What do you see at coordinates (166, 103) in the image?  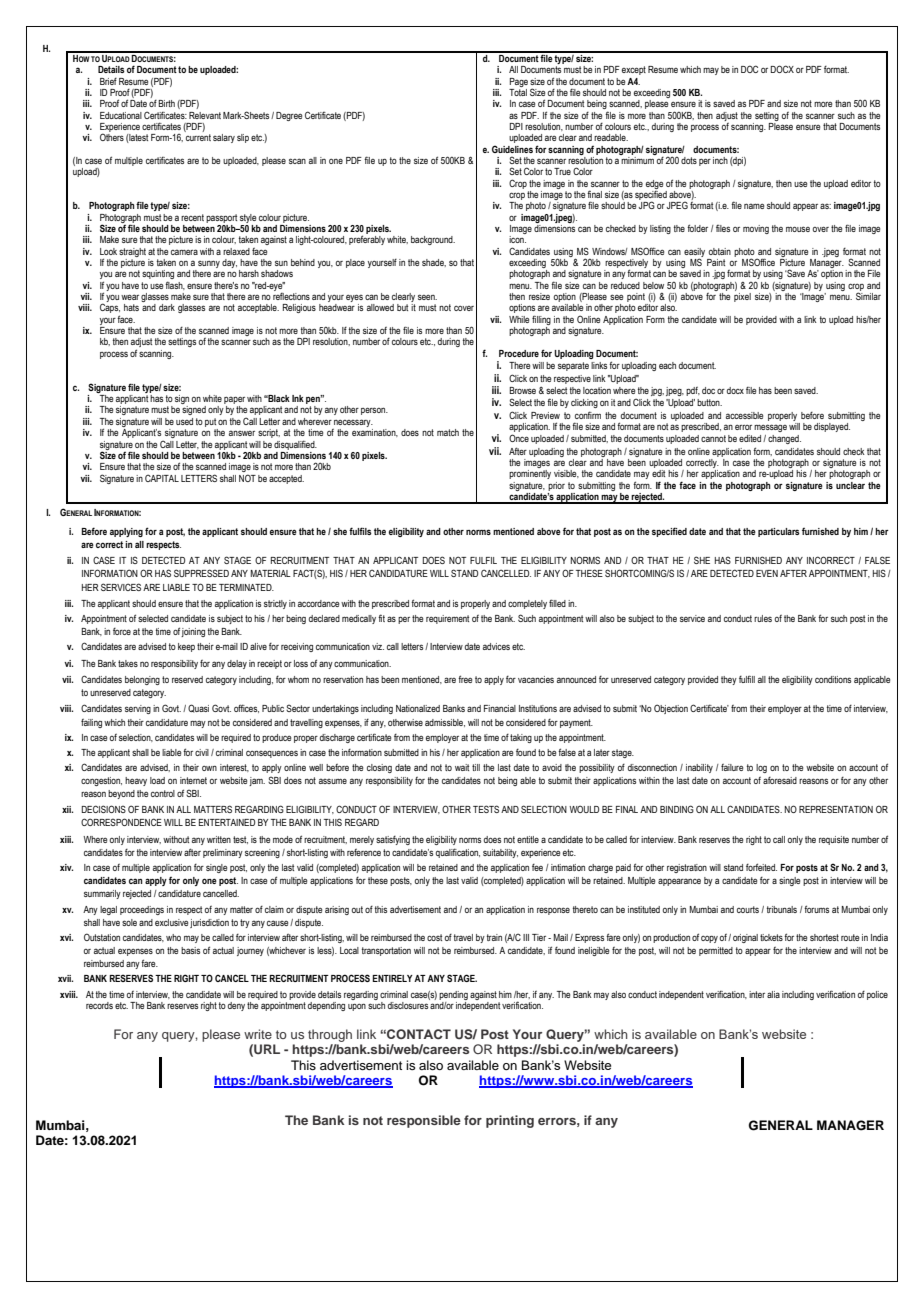 I see `Birth` at bounding box center [166, 103].
